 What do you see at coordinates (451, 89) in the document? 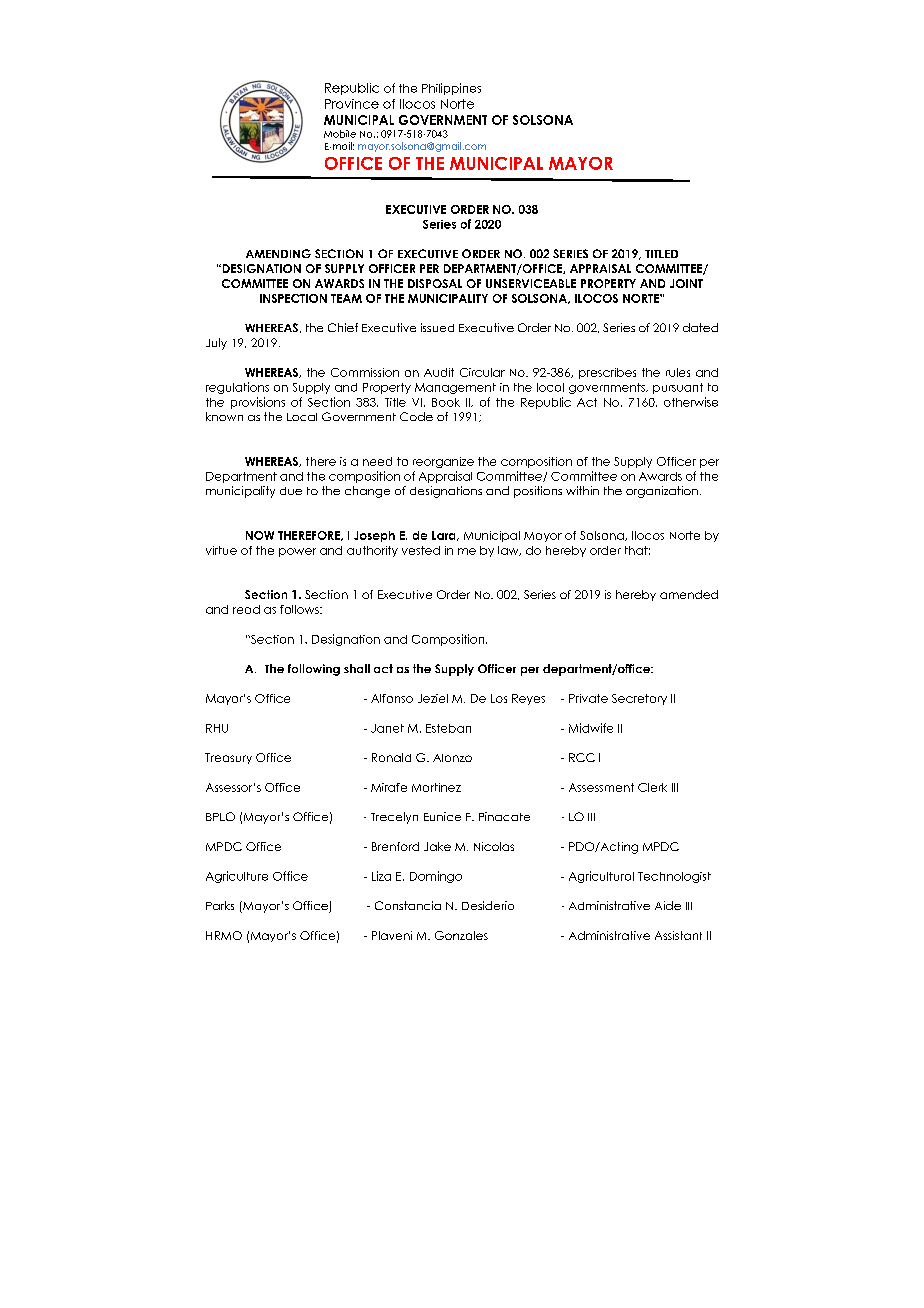
I see `Philippines` at bounding box center [451, 89].
